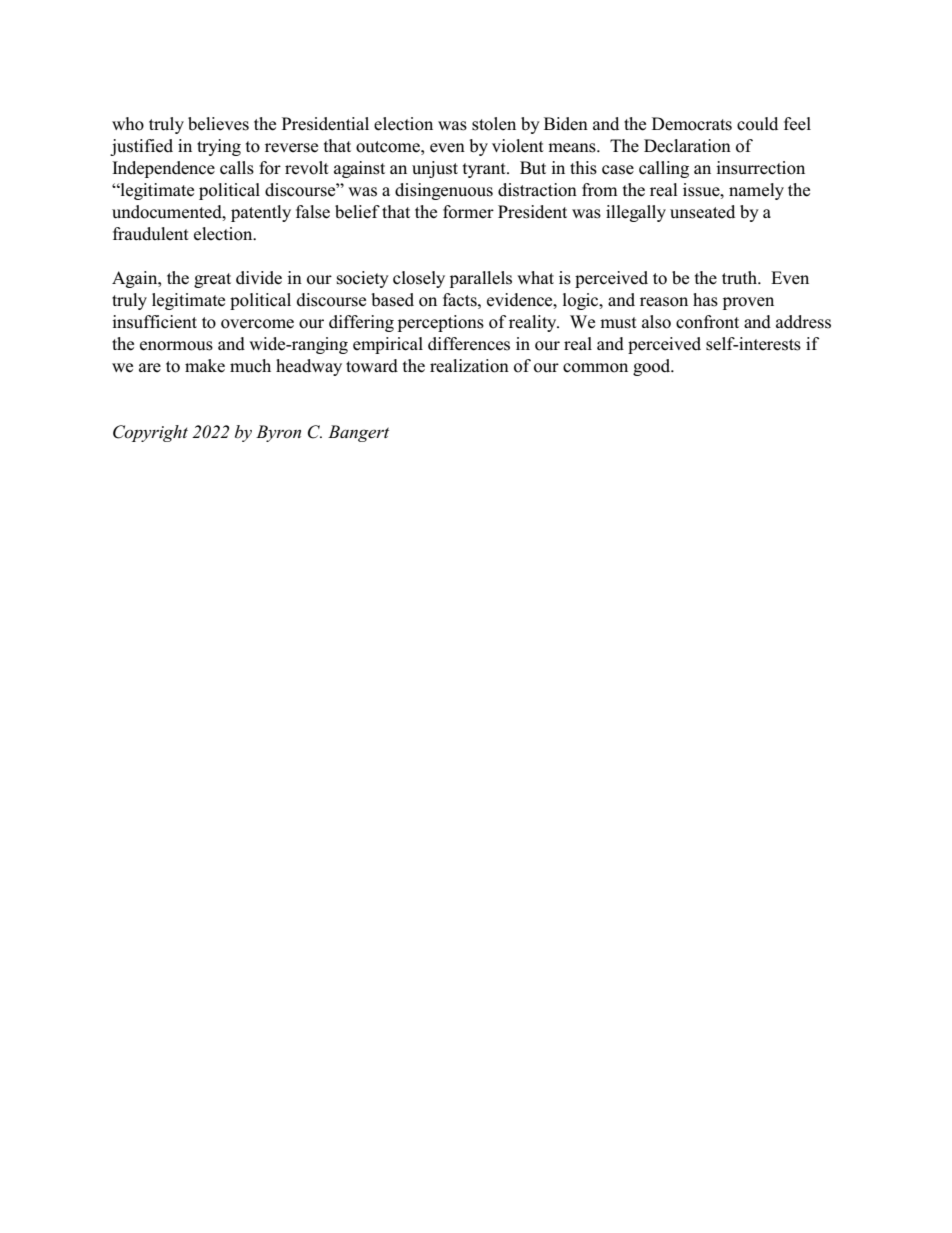 This image has width=952, height=1233. Describe the element at coordinates (151, 234) in the image. I see `fraudulent` at that location.
